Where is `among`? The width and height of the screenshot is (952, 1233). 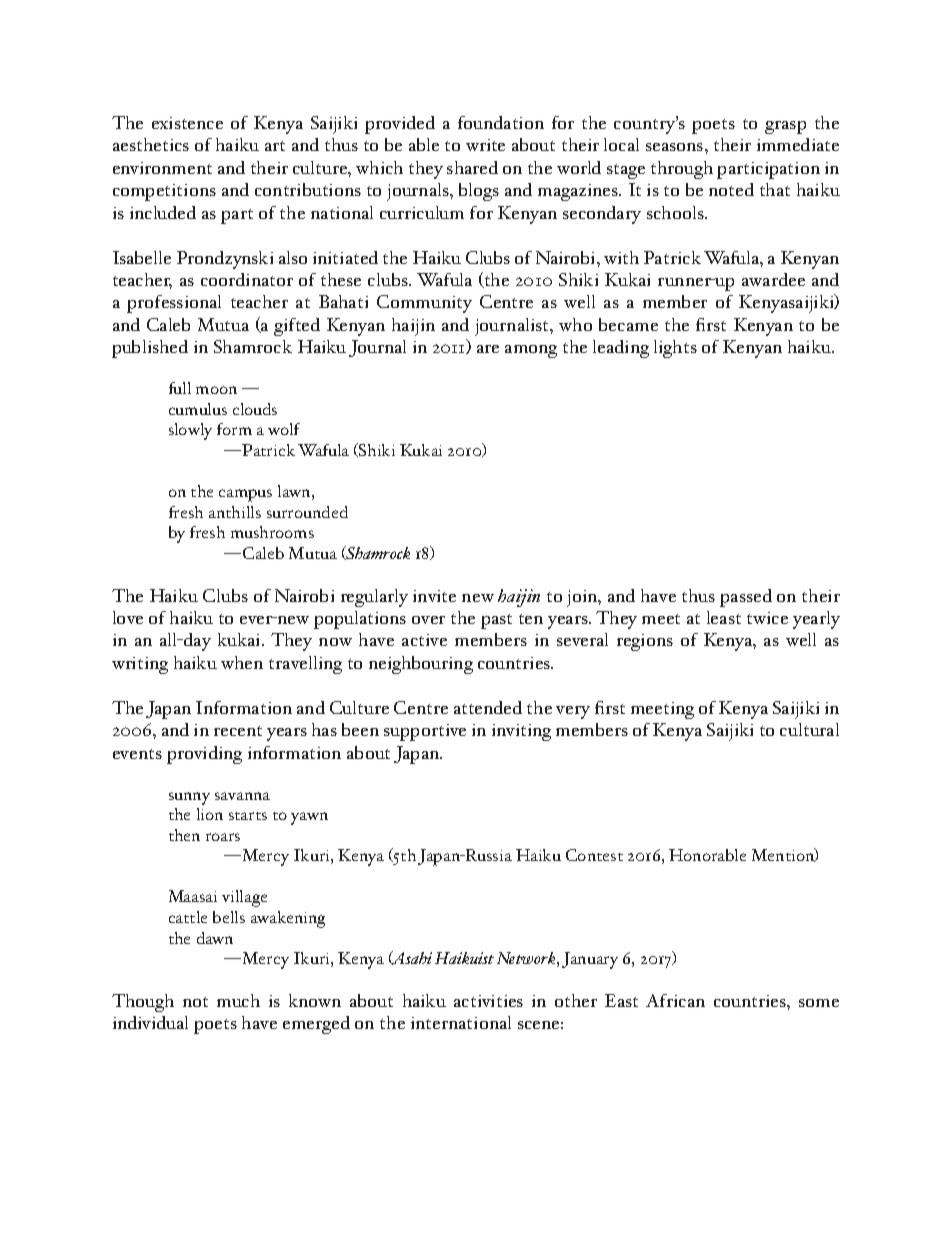 among is located at coordinates (531, 351).
